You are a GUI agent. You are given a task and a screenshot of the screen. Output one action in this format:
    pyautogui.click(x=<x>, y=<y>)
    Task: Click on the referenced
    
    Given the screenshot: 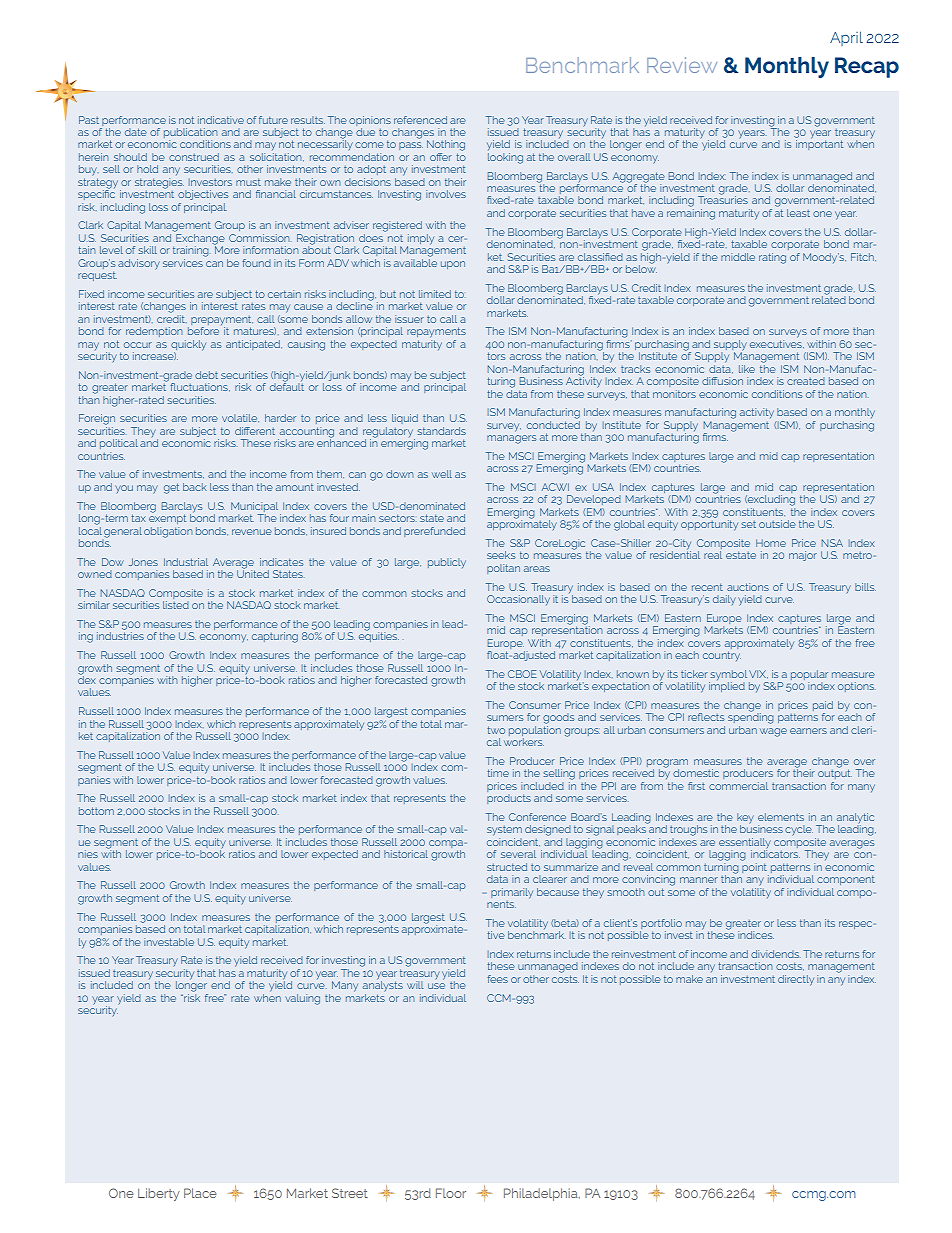 What is the action you would take?
    pyautogui.click(x=420, y=120)
